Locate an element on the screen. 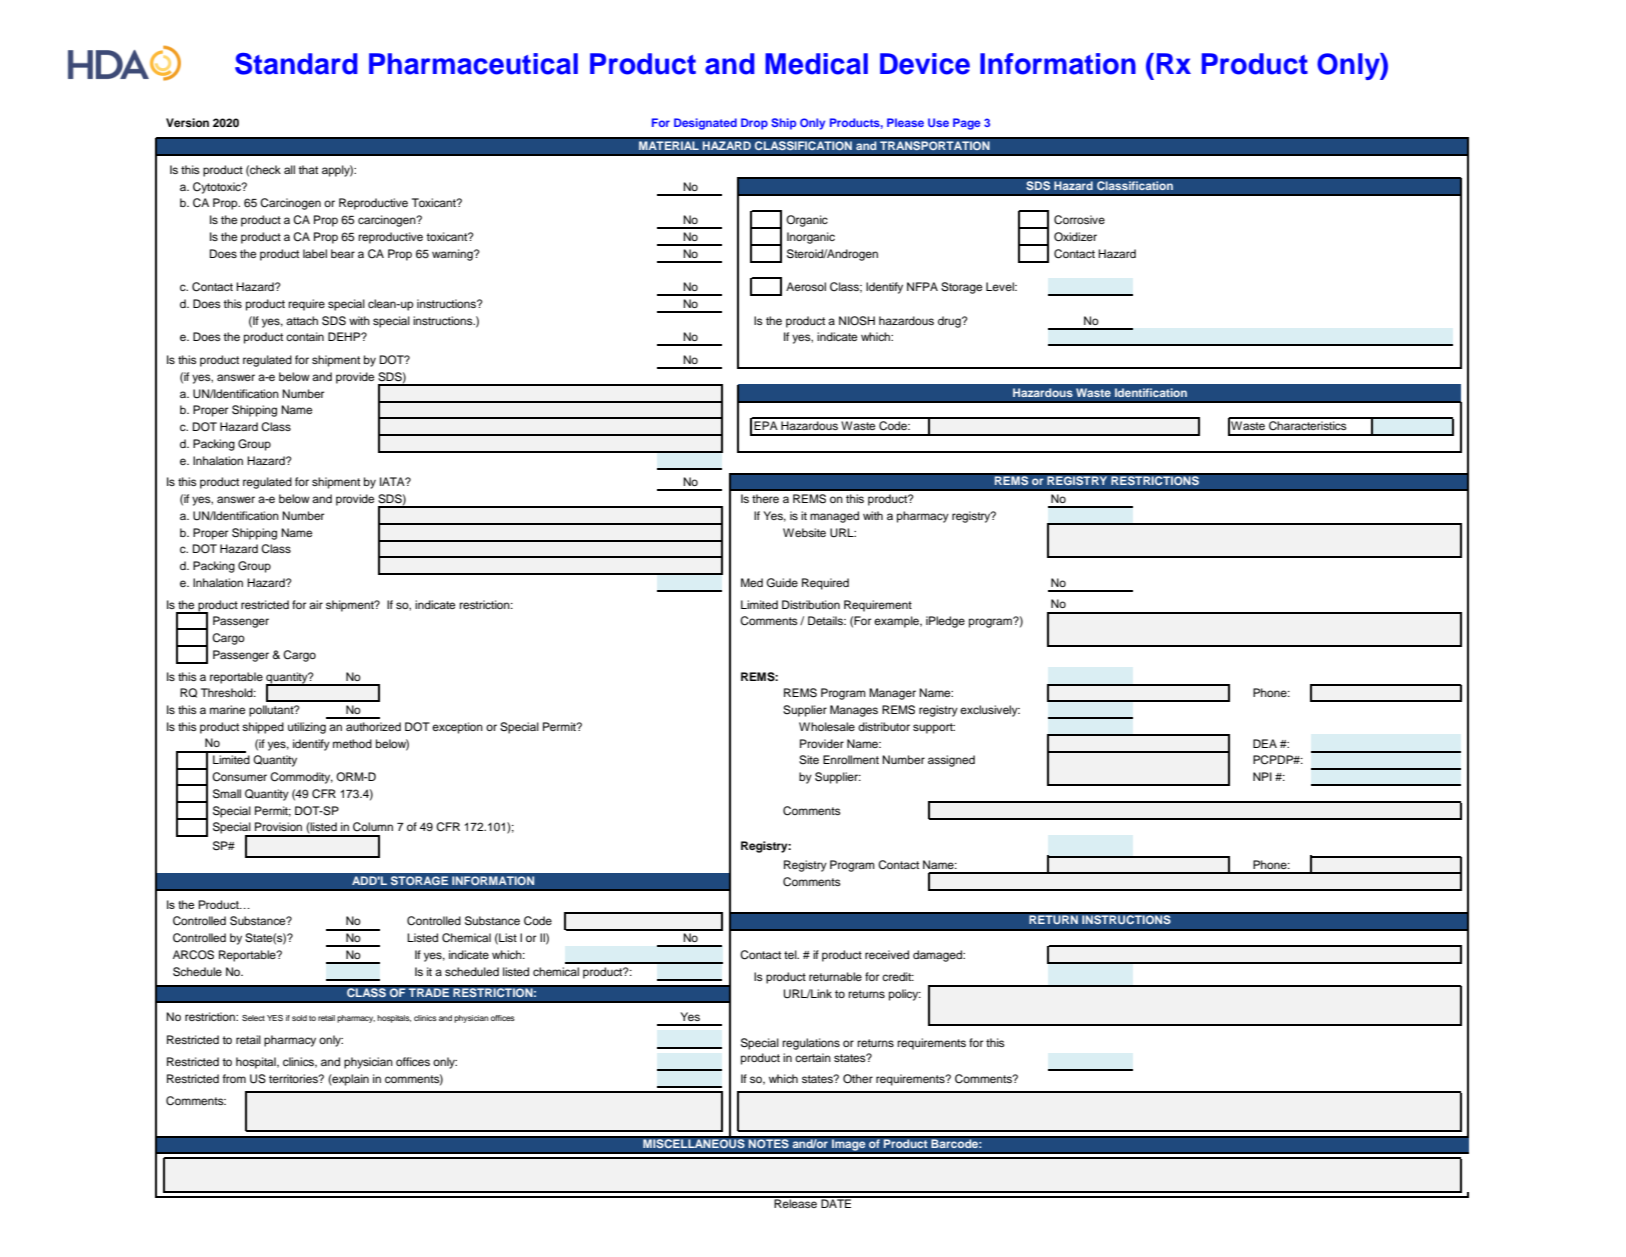 Image resolution: width=1626 pixels, height=1257 pixels. Enrollment is located at coordinates (851, 759).
